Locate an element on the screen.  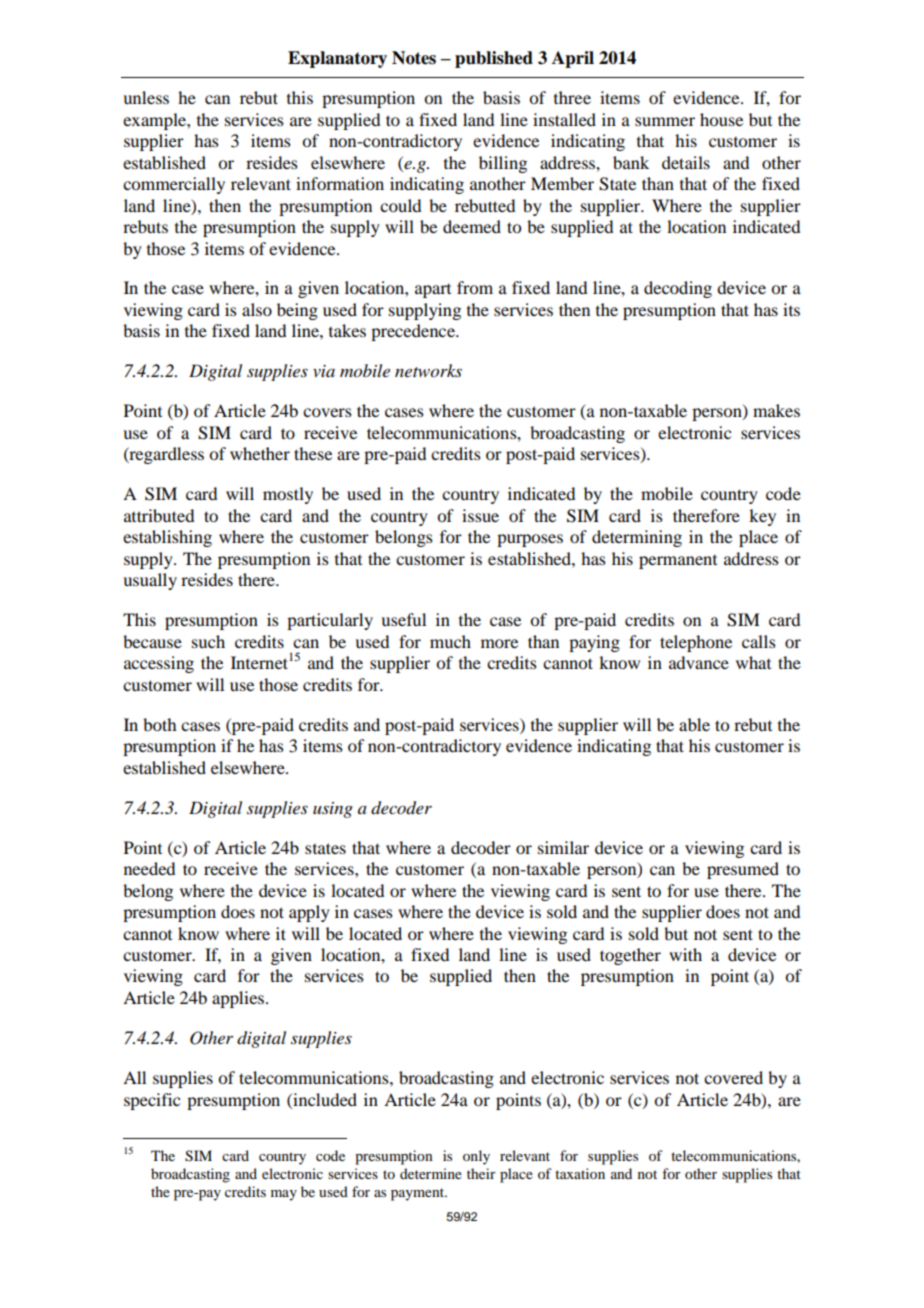
presumed is located at coordinates (743, 870).
